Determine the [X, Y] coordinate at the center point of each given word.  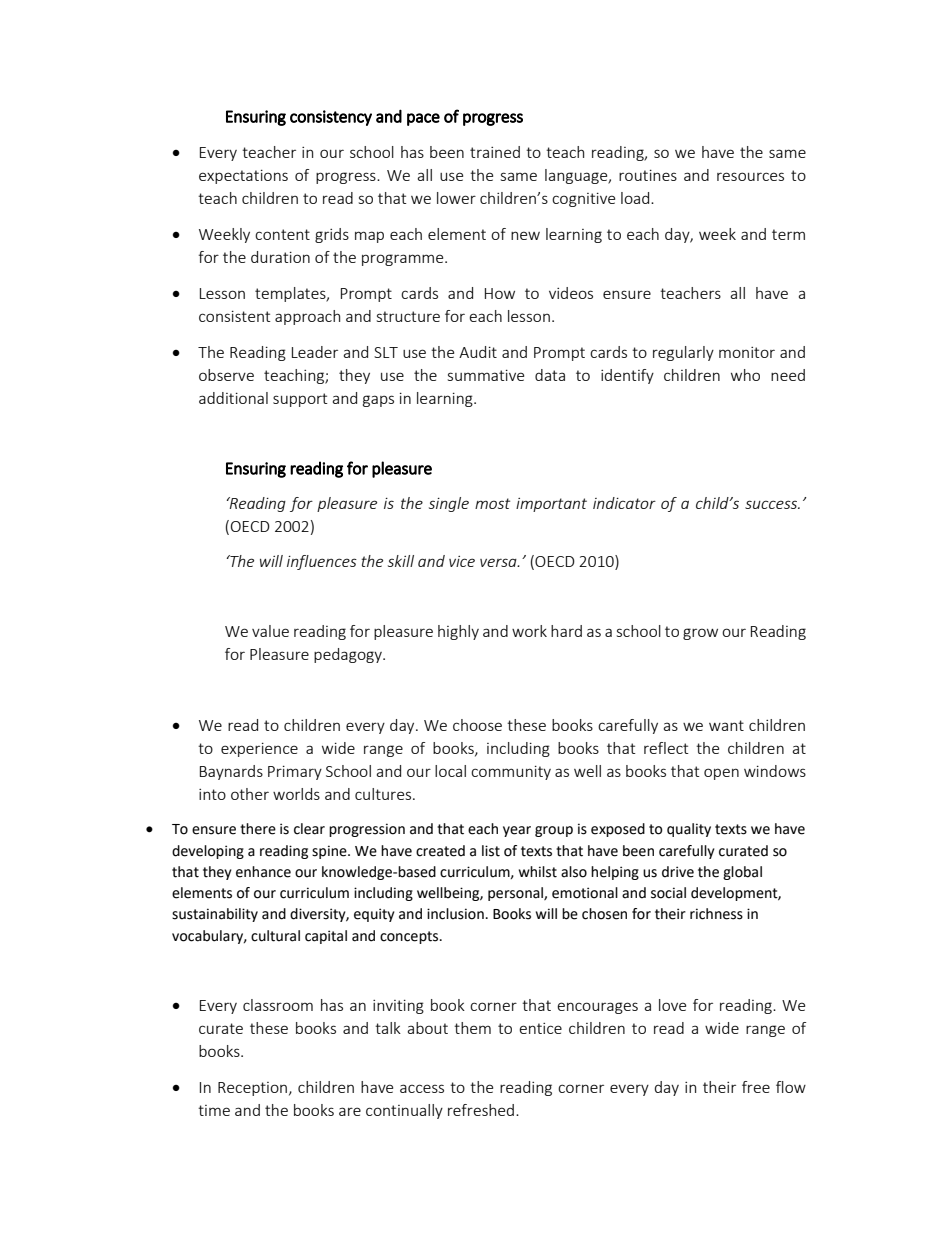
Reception [252, 1089]
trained [495, 152]
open [721, 774]
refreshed [481, 1110]
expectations [243, 176]
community [511, 772]
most [492, 503]
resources [750, 176]
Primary [295, 772]
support [300, 400]
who [745, 375]
